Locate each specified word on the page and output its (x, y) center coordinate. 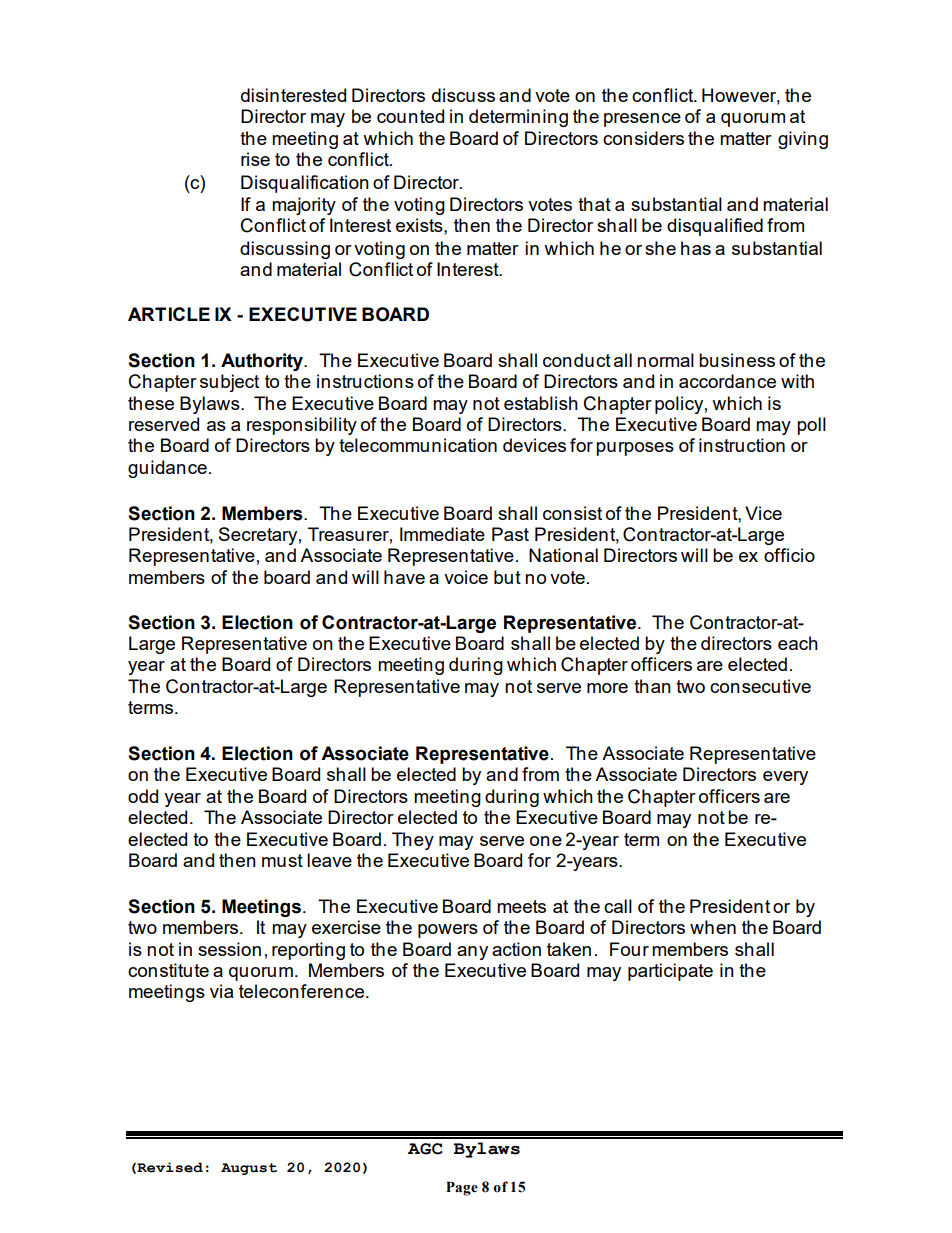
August (249, 1169)
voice (466, 577)
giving (803, 140)
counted (410, 116)
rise (255, 159)
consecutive (760, 686)
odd (143, 796)
